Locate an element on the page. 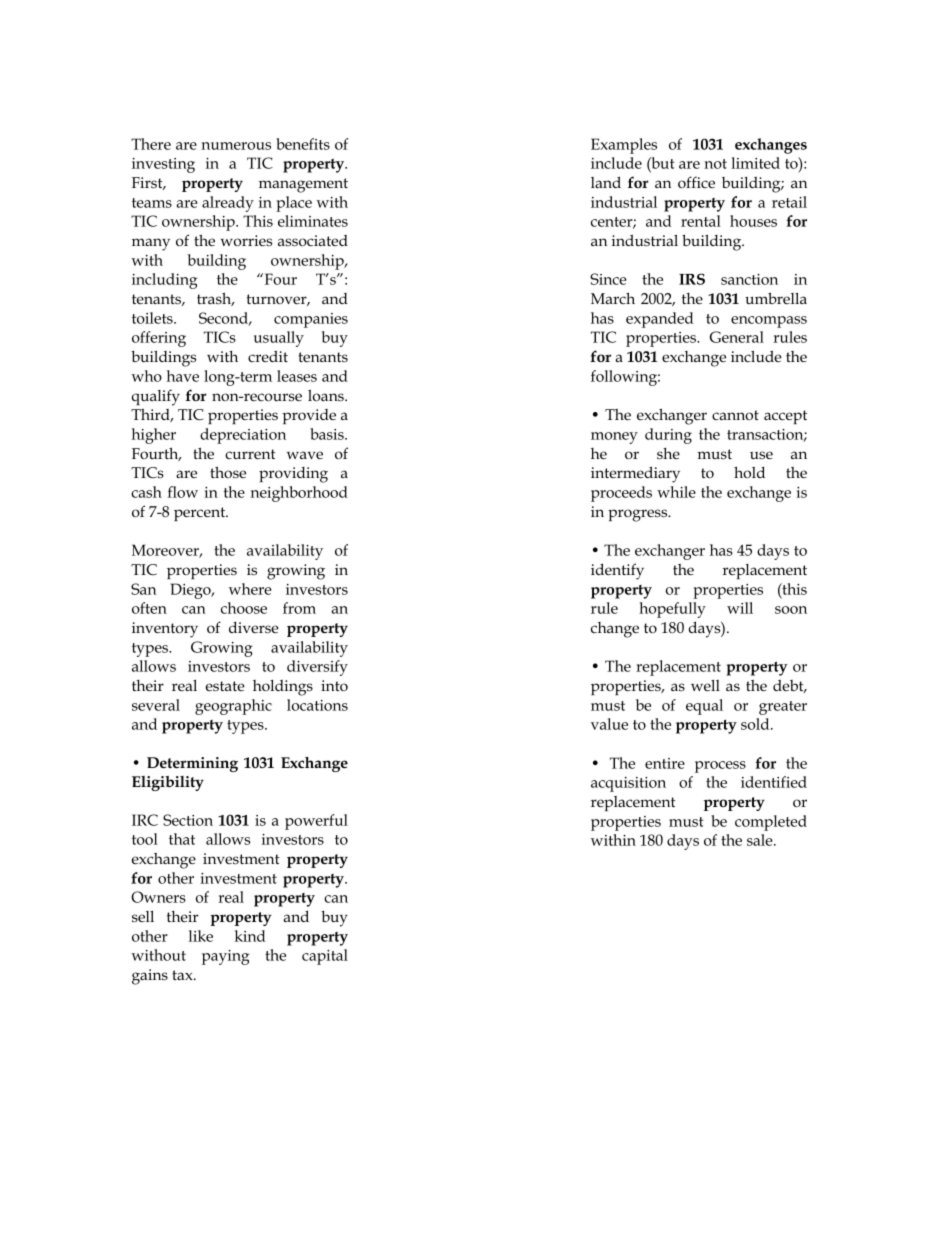 The width and height of the page is (952, 1233). identify is located at coordinates (617, 571).
